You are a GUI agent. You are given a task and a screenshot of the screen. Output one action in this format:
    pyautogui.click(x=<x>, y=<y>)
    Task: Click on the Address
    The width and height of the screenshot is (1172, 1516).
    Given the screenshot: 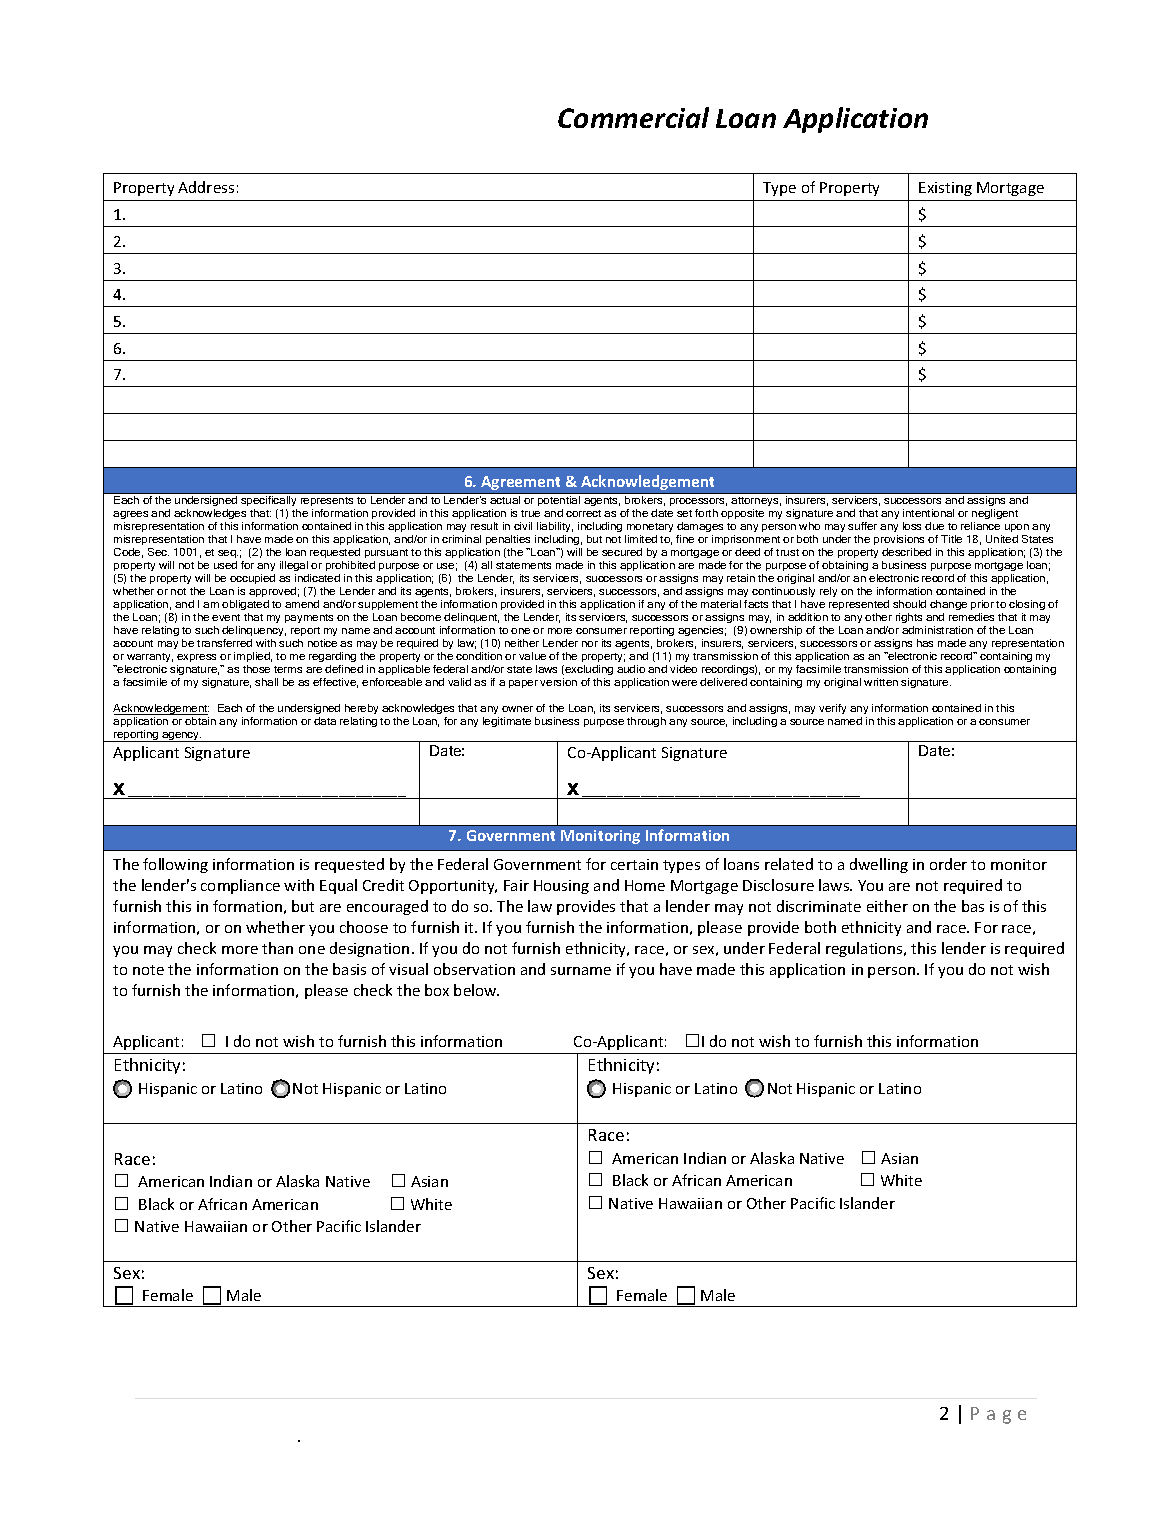 What is the action you would take?
    pyautogui.click(x=206, y=187)
